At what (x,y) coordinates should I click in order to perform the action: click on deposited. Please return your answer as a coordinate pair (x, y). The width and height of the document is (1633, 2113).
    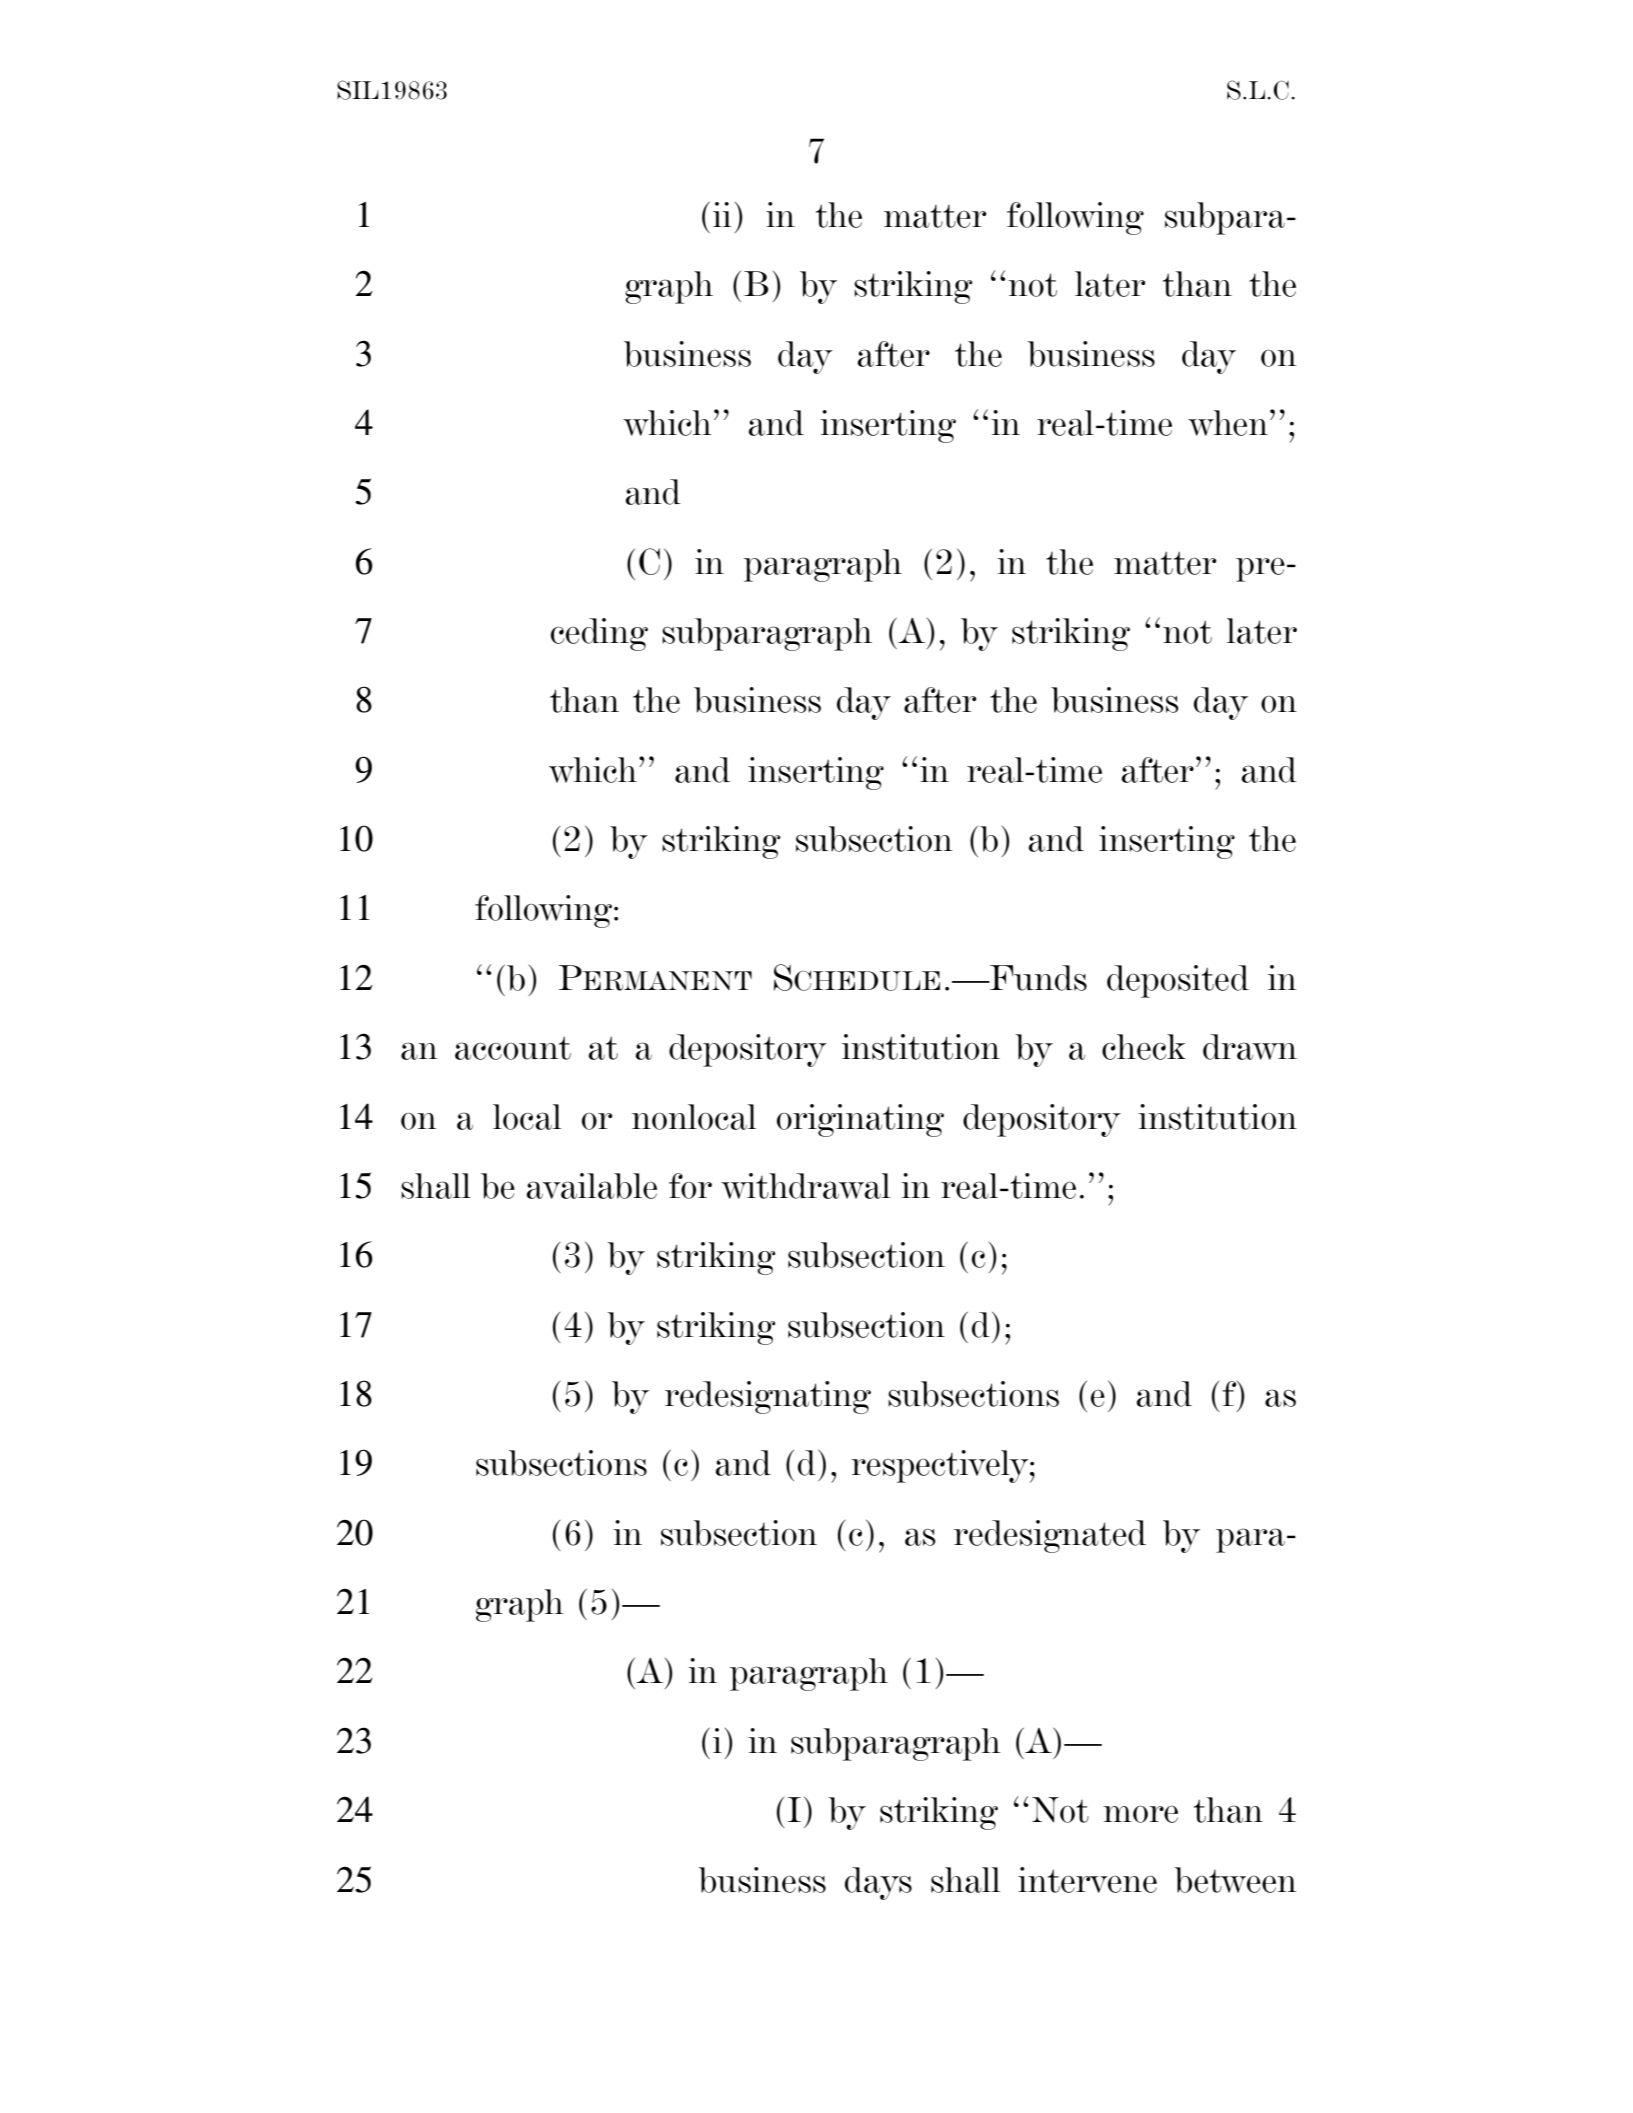
    Looking at the image, I should click on (1178, 981).
